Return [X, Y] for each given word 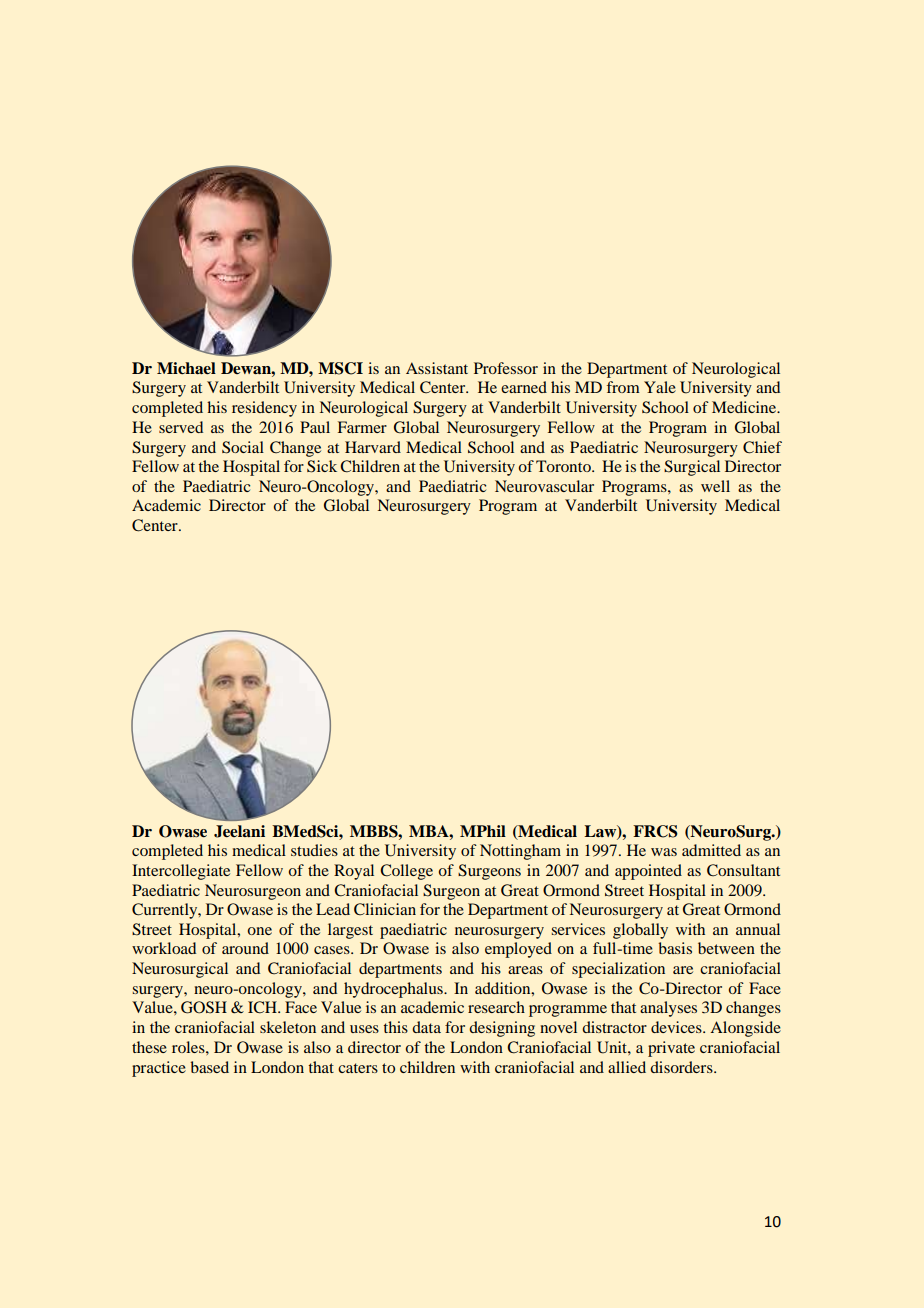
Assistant [437, 368]
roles [189, 1047]
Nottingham [520, 852]
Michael [186, 368]
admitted [711, 850]
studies [314, 850]
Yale [660, 387]
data [426, 1027]
